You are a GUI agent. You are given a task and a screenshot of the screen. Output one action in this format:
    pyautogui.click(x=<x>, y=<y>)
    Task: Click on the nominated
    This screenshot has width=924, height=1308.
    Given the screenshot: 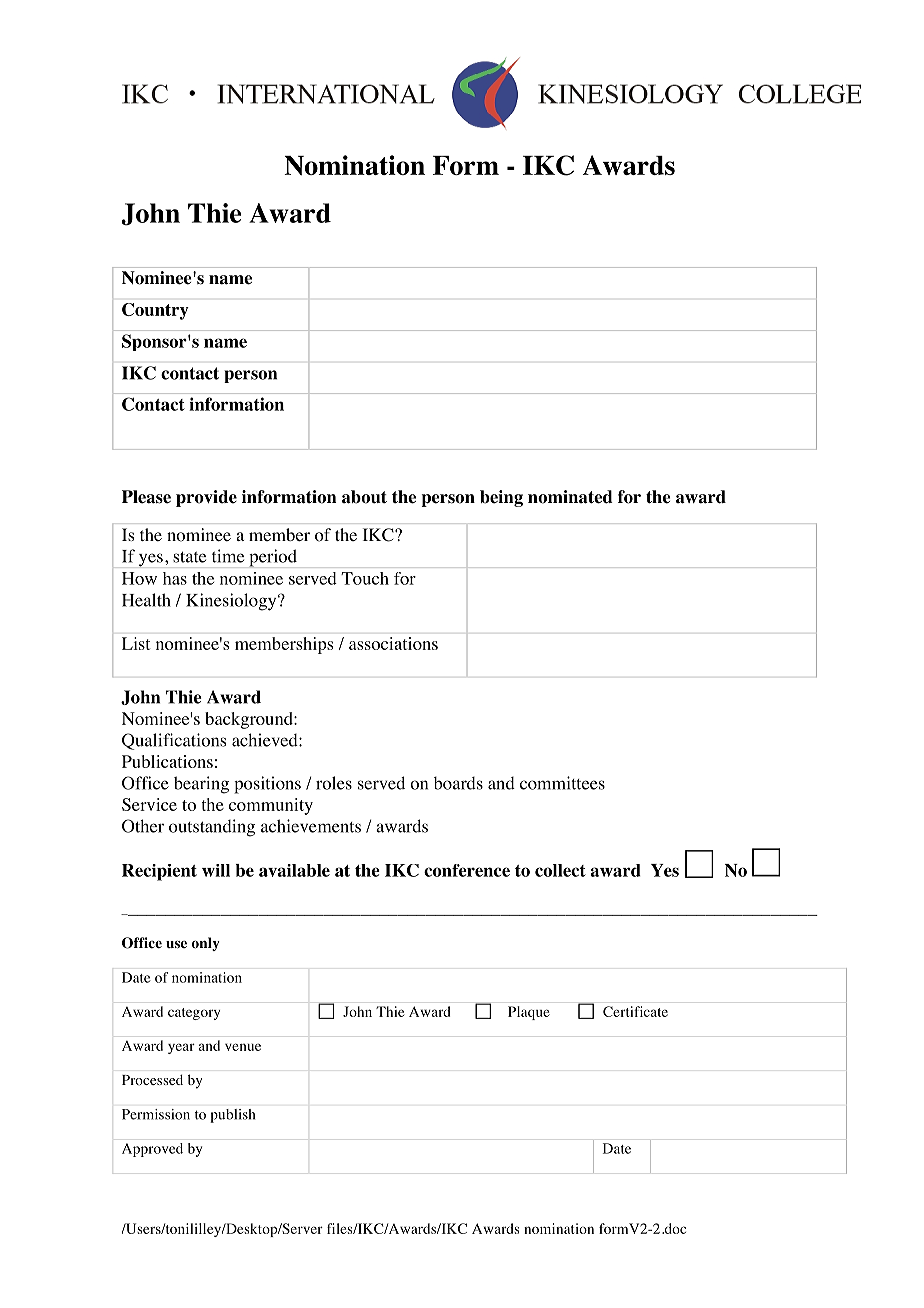 What is the action you would take?
    pyautogui.click(x=570, y=497)
